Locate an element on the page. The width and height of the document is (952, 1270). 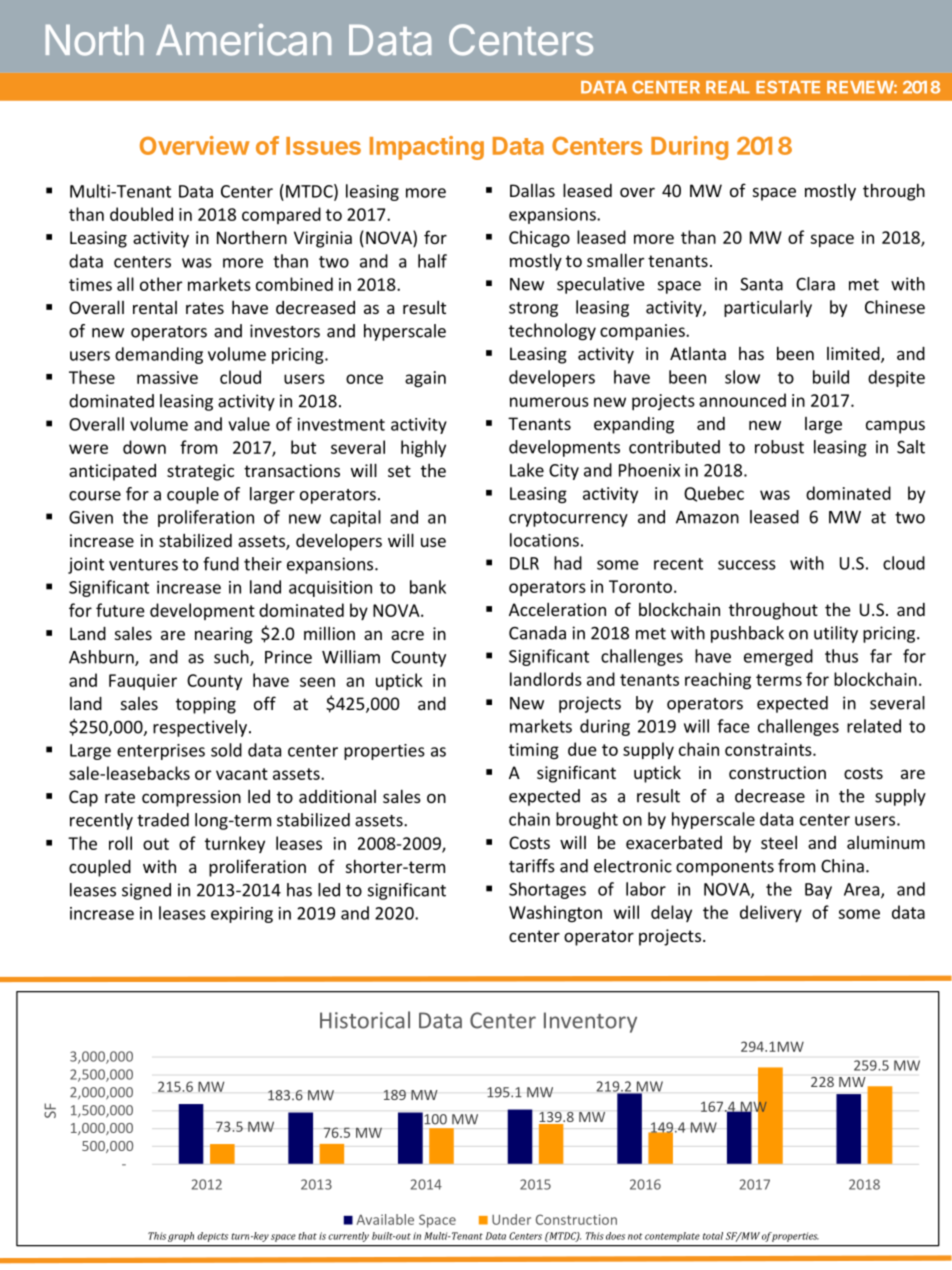
steel is located at coordinates (779, 842).
